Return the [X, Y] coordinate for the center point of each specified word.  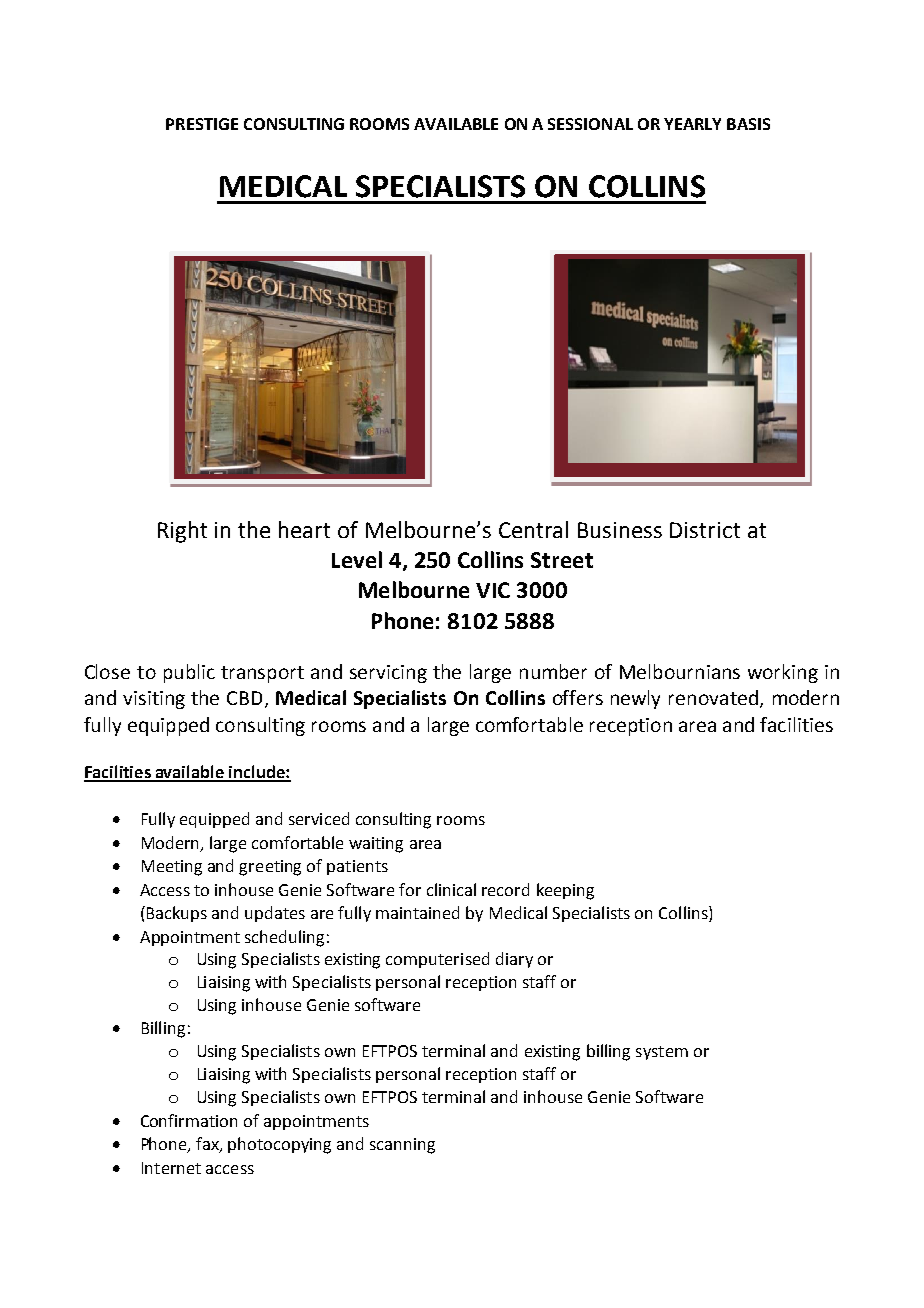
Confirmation [189, 1120]
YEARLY [692, 124]
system [662, 1053]
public [189, 673]
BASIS [748, 124]
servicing [388, 674]
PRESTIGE [202, 124]
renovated [713, 697]
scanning [402, 1146]
